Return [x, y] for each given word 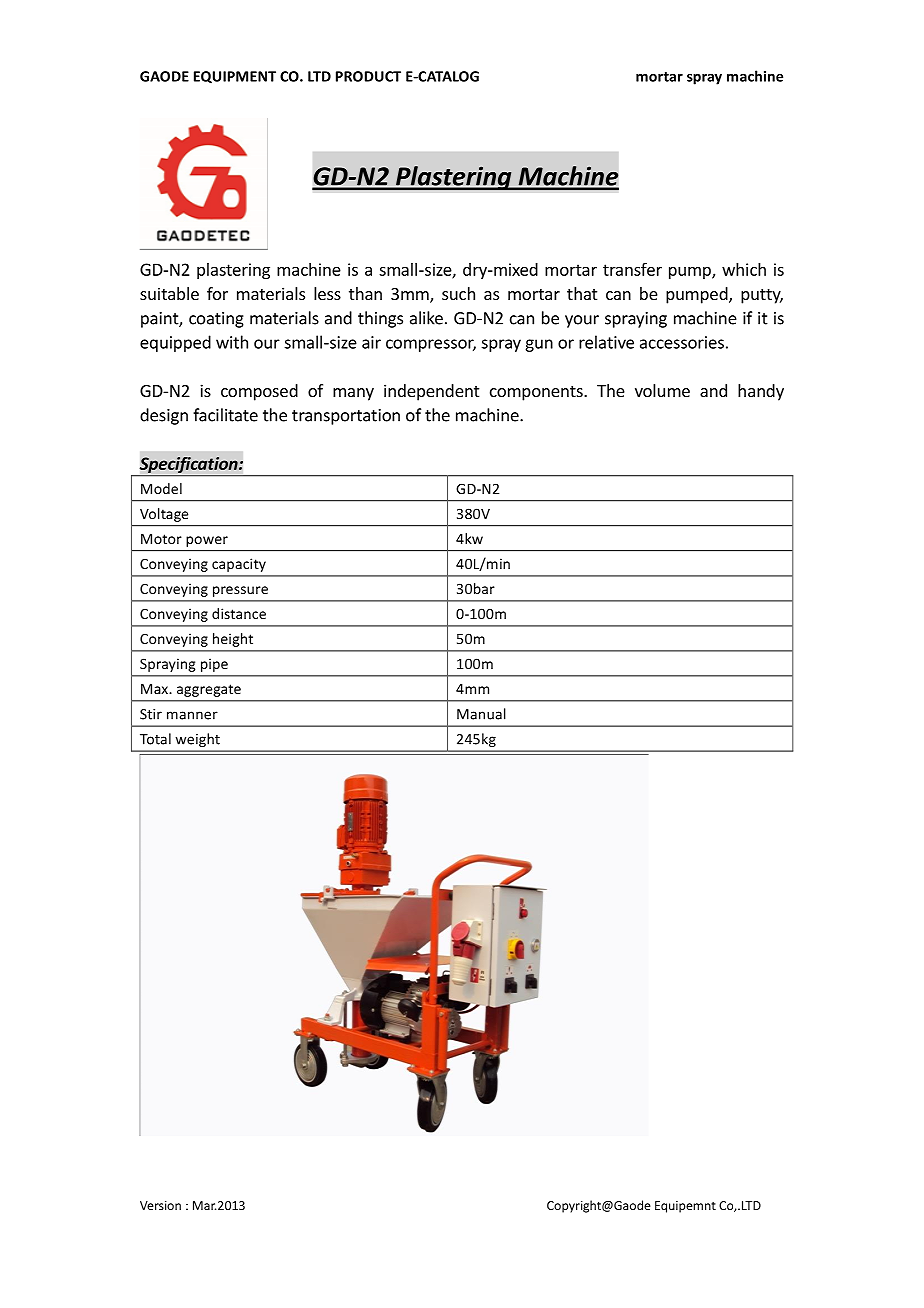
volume [662, 390]
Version [160, 1205]
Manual [481, 714]
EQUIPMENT [235, 77]
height [233, 640]
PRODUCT [368, 76]
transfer [632, 269]
